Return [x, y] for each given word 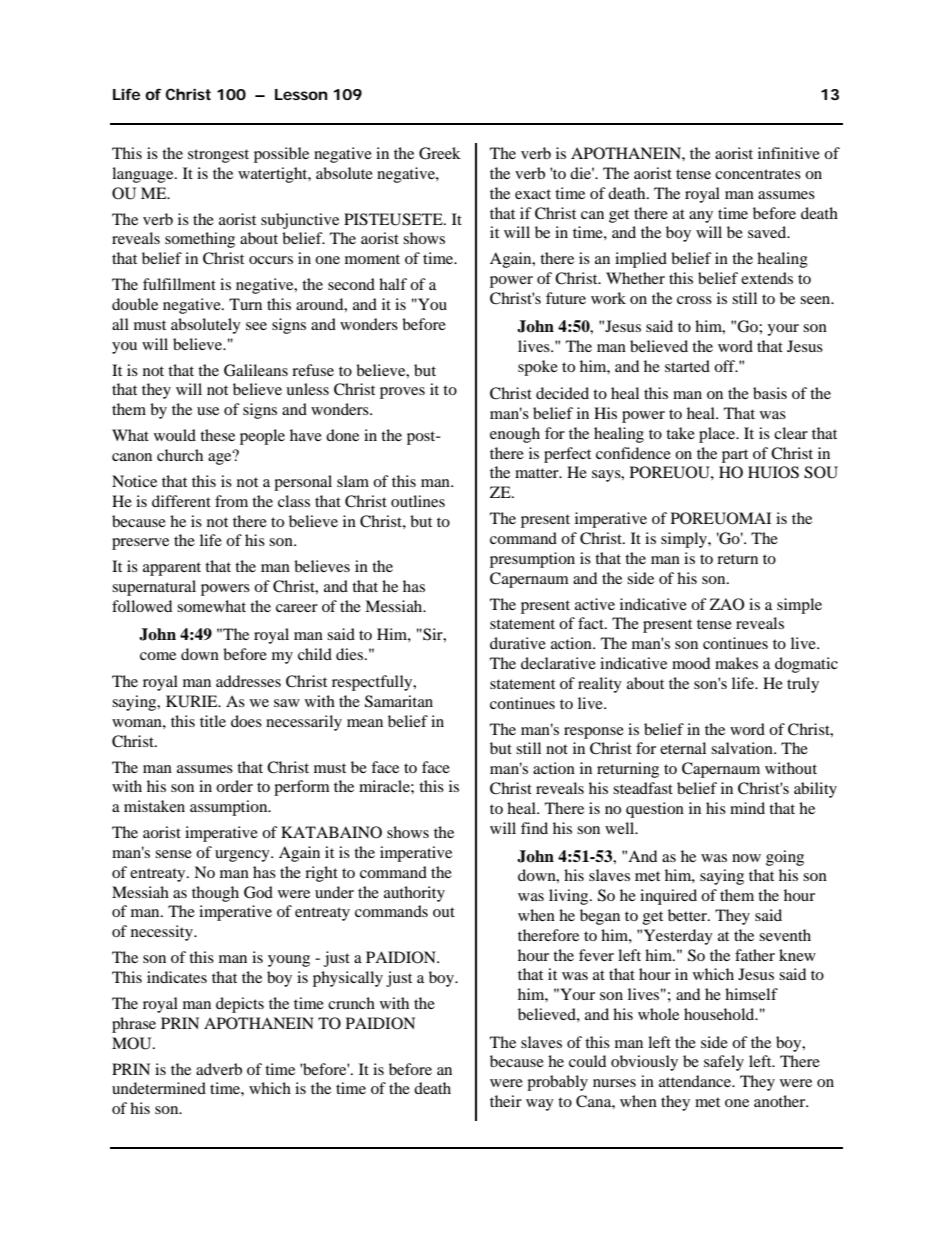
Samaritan [399, 701]
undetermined [159, 1088]
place [718, 435]
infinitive [789, 153]
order [234, 786]
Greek [440, 153]
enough [515, 435]
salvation [743, 748]
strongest [218, 156]
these [217, 435]
